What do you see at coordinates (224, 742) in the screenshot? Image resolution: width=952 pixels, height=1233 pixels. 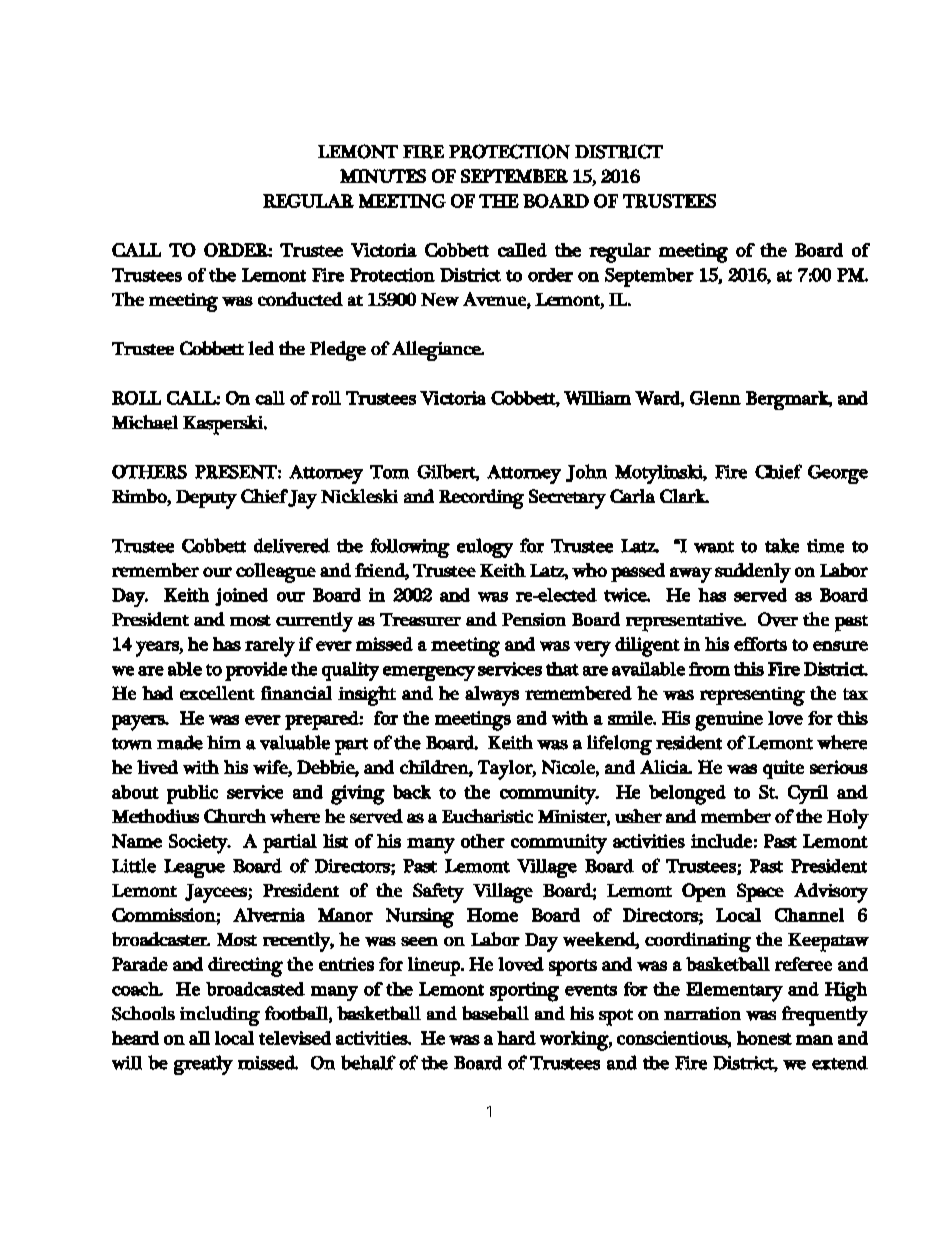 I see `him` at bounding box center [224, 742].
